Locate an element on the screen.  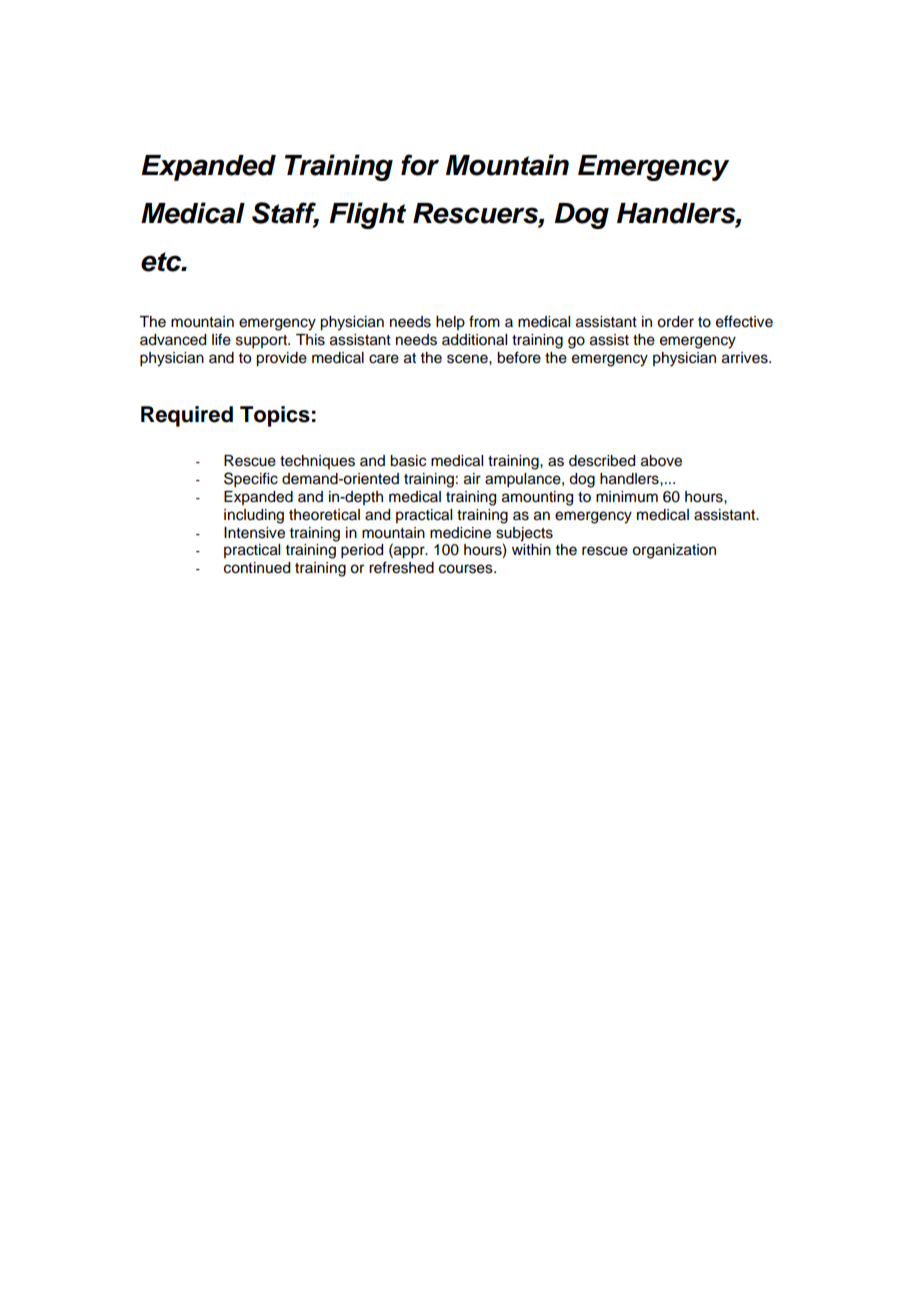
from is located at coordinates (484, 321).
